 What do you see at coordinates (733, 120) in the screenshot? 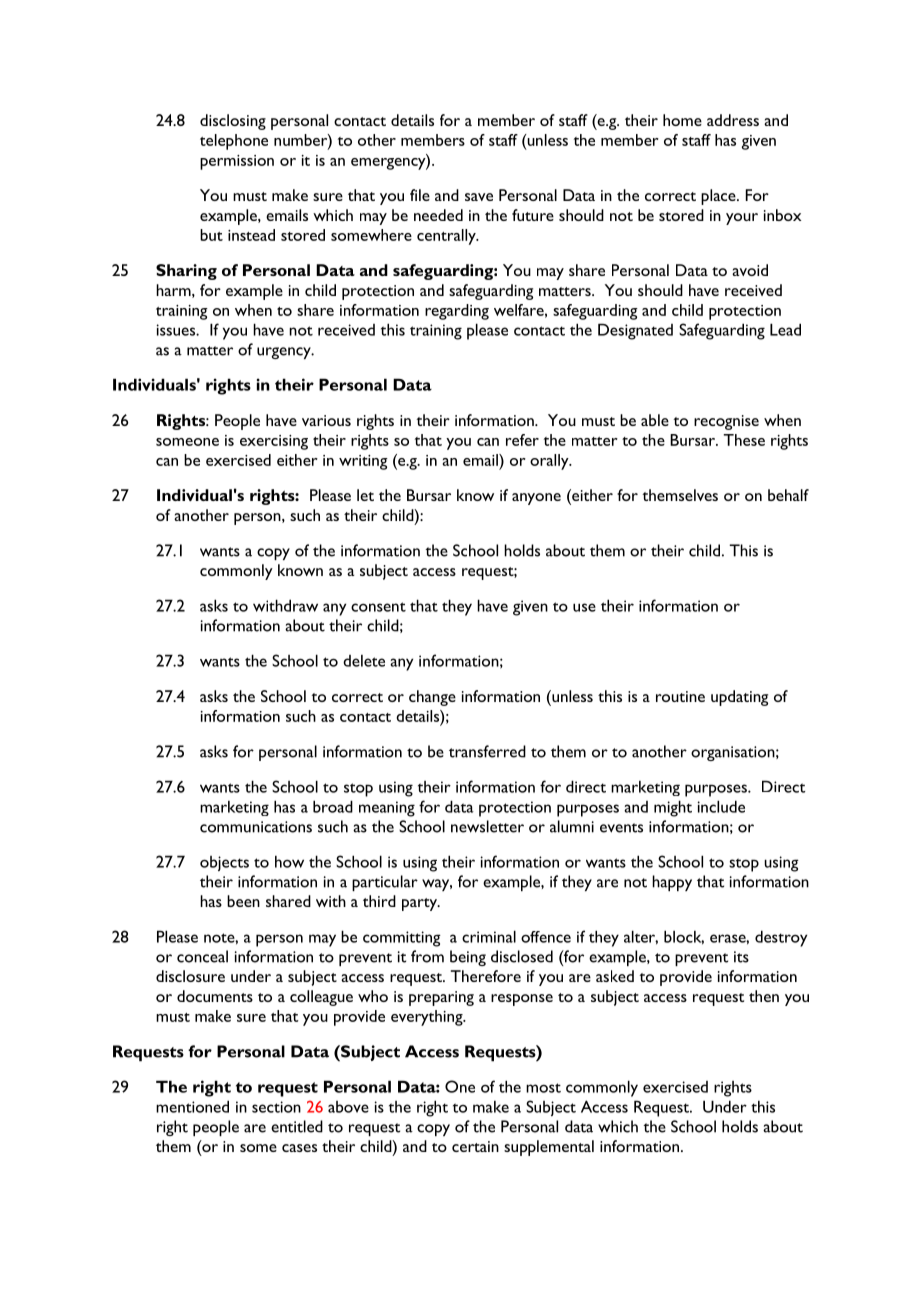
I see `address` at bounding box center [733, 120].
